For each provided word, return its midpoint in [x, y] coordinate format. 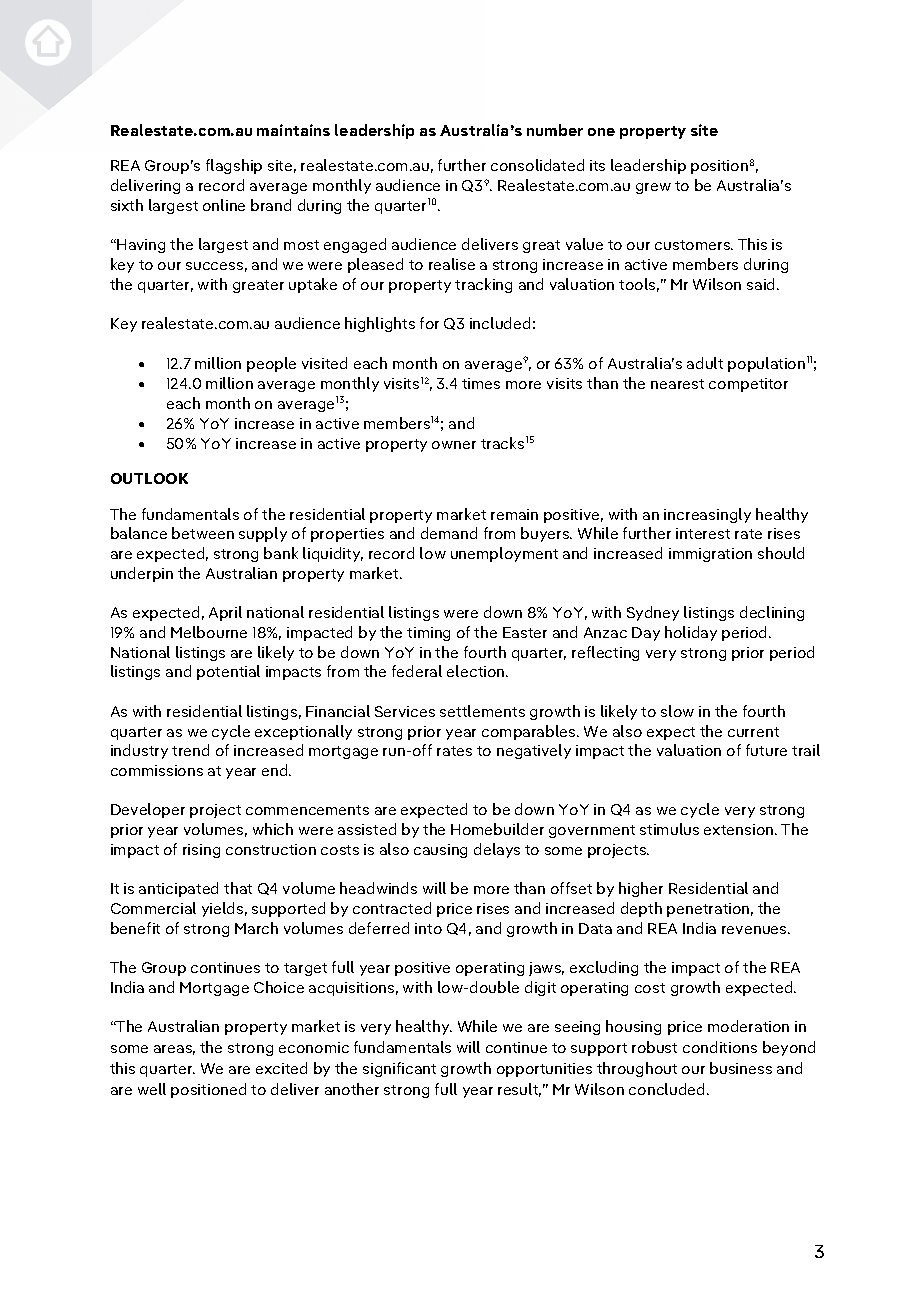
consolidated [537, 165]
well [152, 1089]
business [741, 1068]
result [519, 1090]
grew [653, 188]
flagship [234, 166]
